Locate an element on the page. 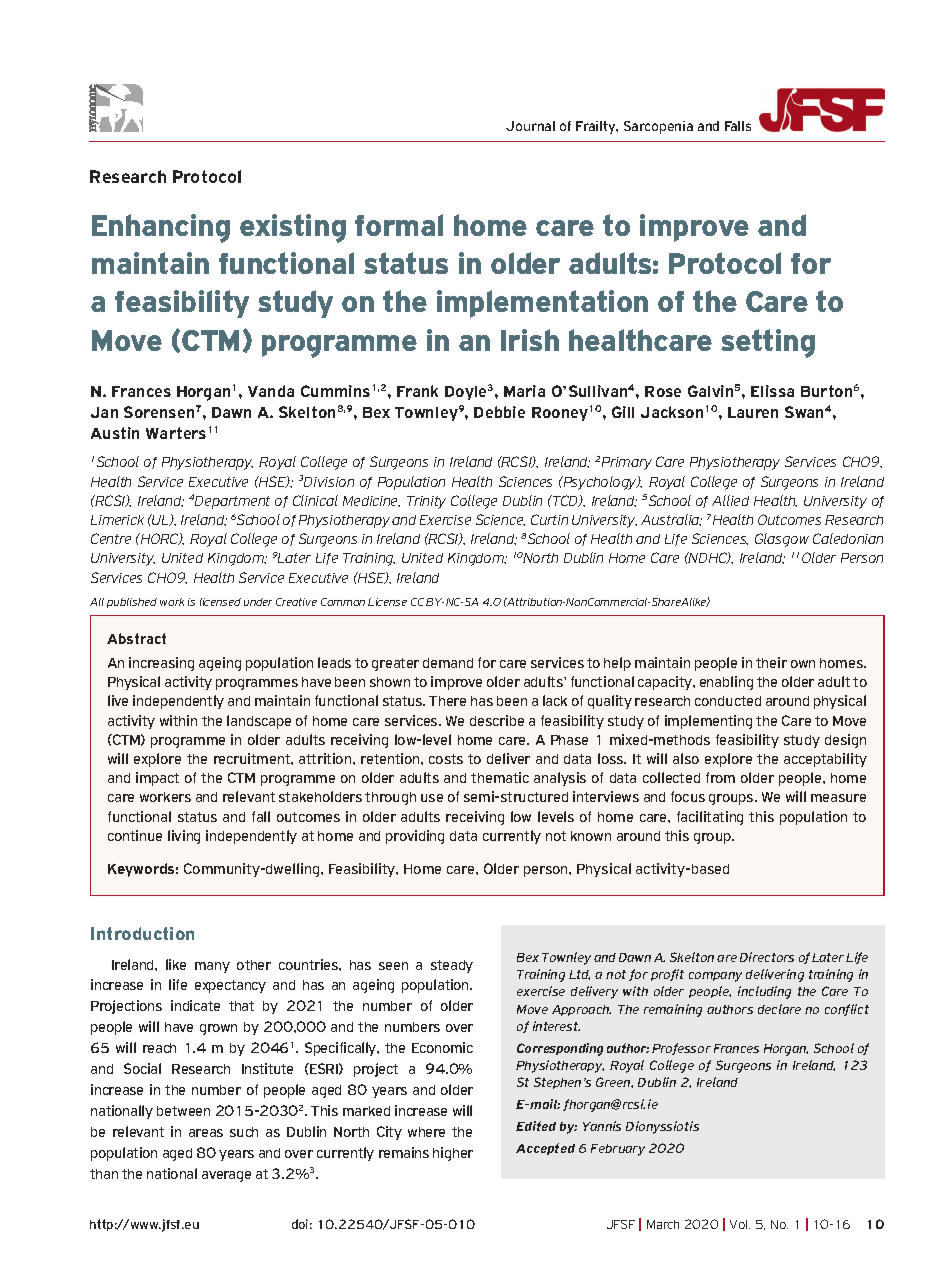  Debbie is located at coordinates (499, 412).
